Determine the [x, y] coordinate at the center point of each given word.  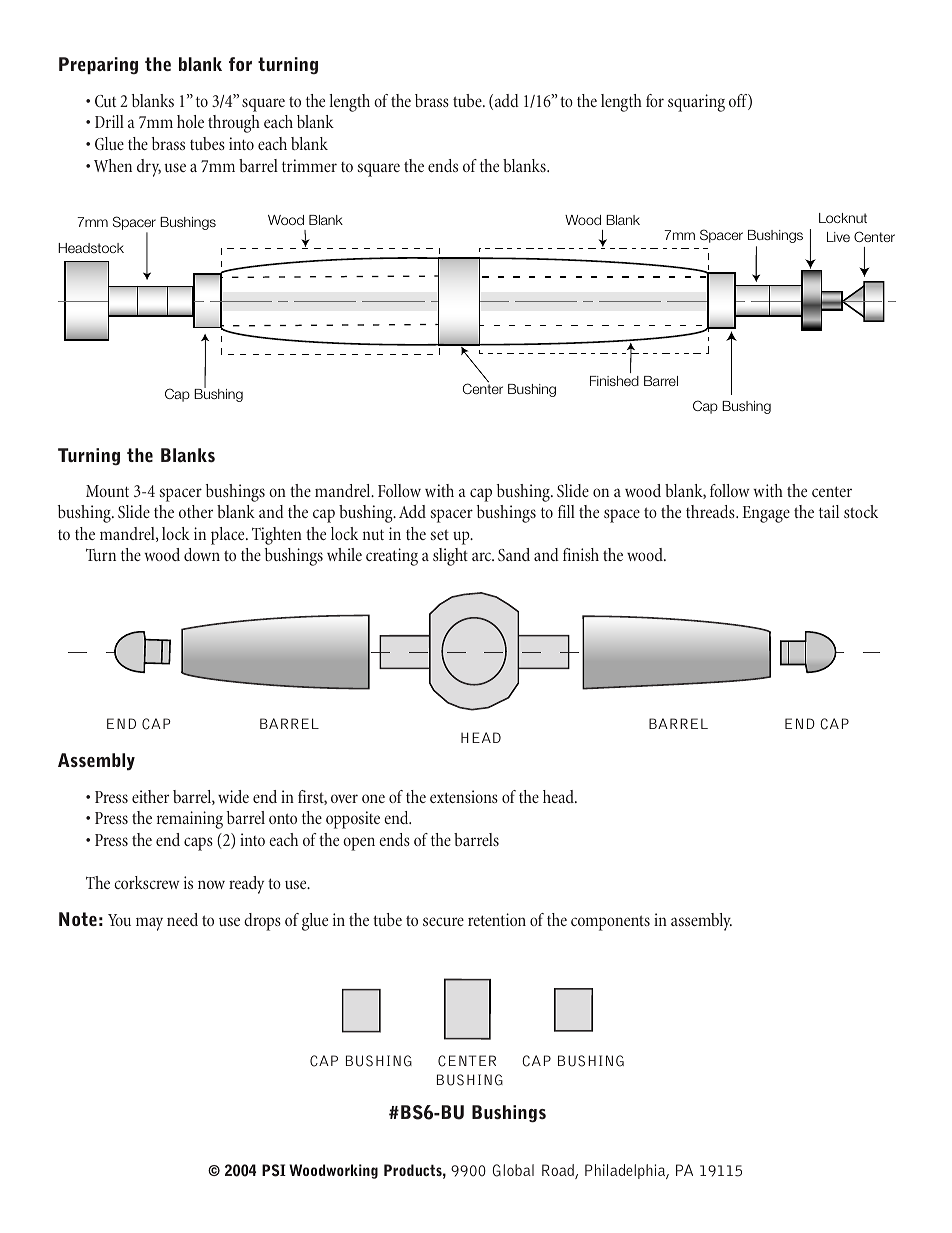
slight [450, 557]
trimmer [309, 165]
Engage [766, 514]
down [202, 554]
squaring [696, 103]
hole [190, 121]
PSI [274, 1170]
